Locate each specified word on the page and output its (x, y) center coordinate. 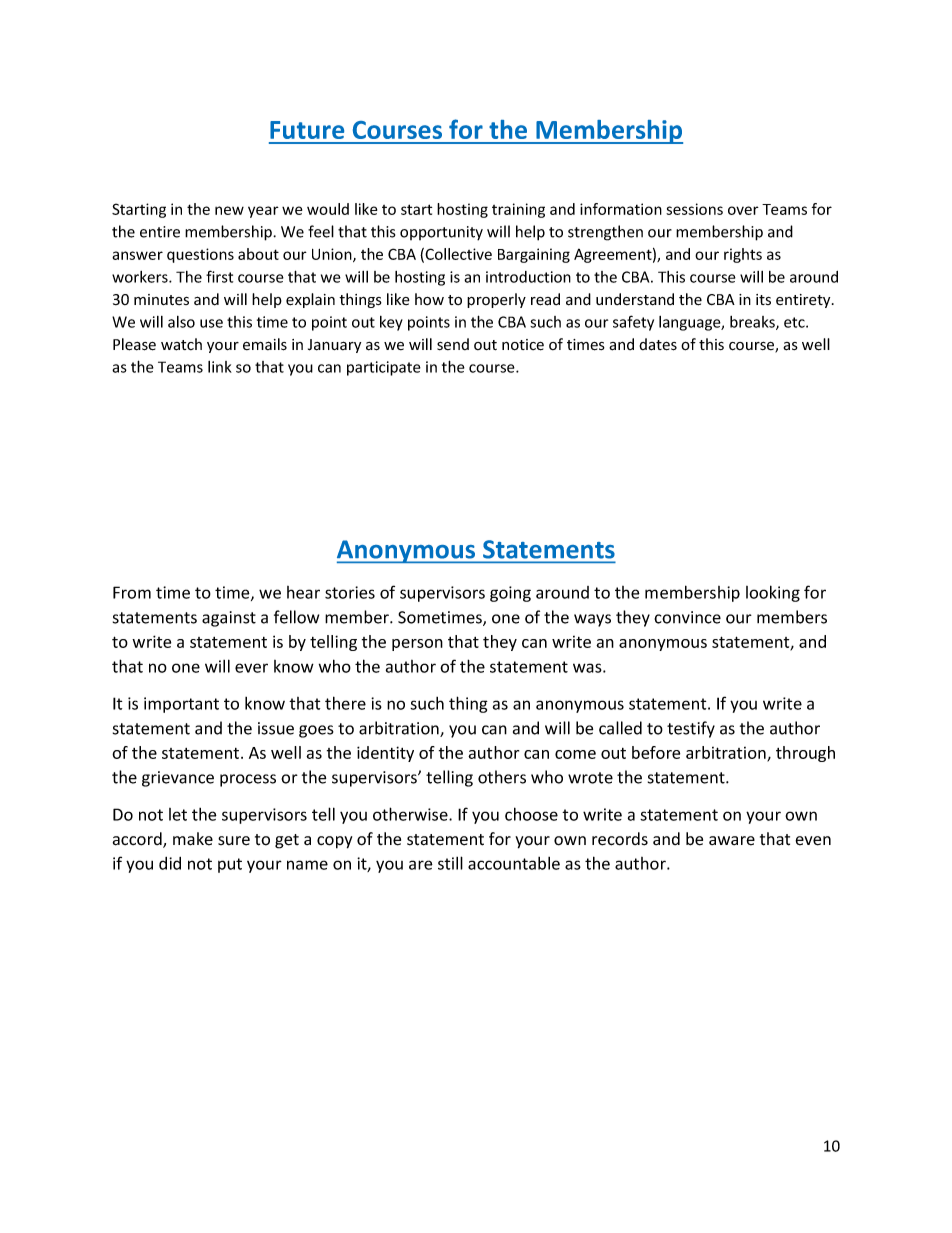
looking (773, 593)
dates (658, 344)
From (132, 592)
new (229, 210)
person (417, 645)
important (181, 705)
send (453, 344)
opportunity (441, 233)
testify (691, 729)
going (510, 594)
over (743, 210)
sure (234, 841)
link (220, 367)
